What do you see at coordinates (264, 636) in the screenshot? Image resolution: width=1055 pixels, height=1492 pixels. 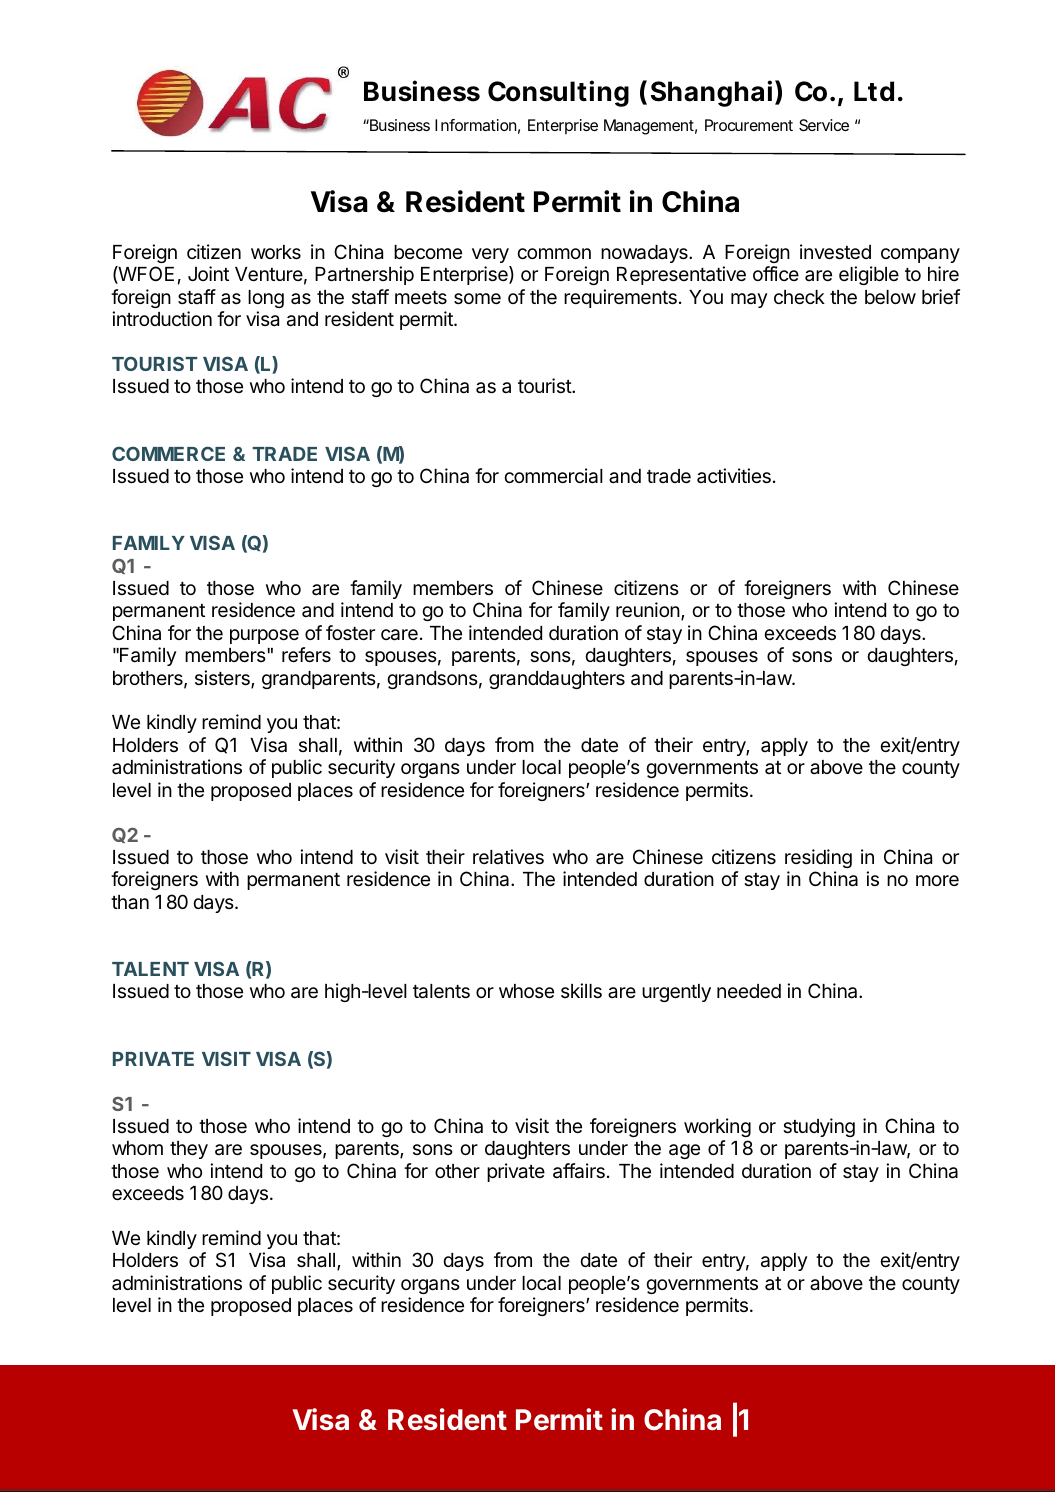 I see `purpose` at bounding box center [264, 636].
